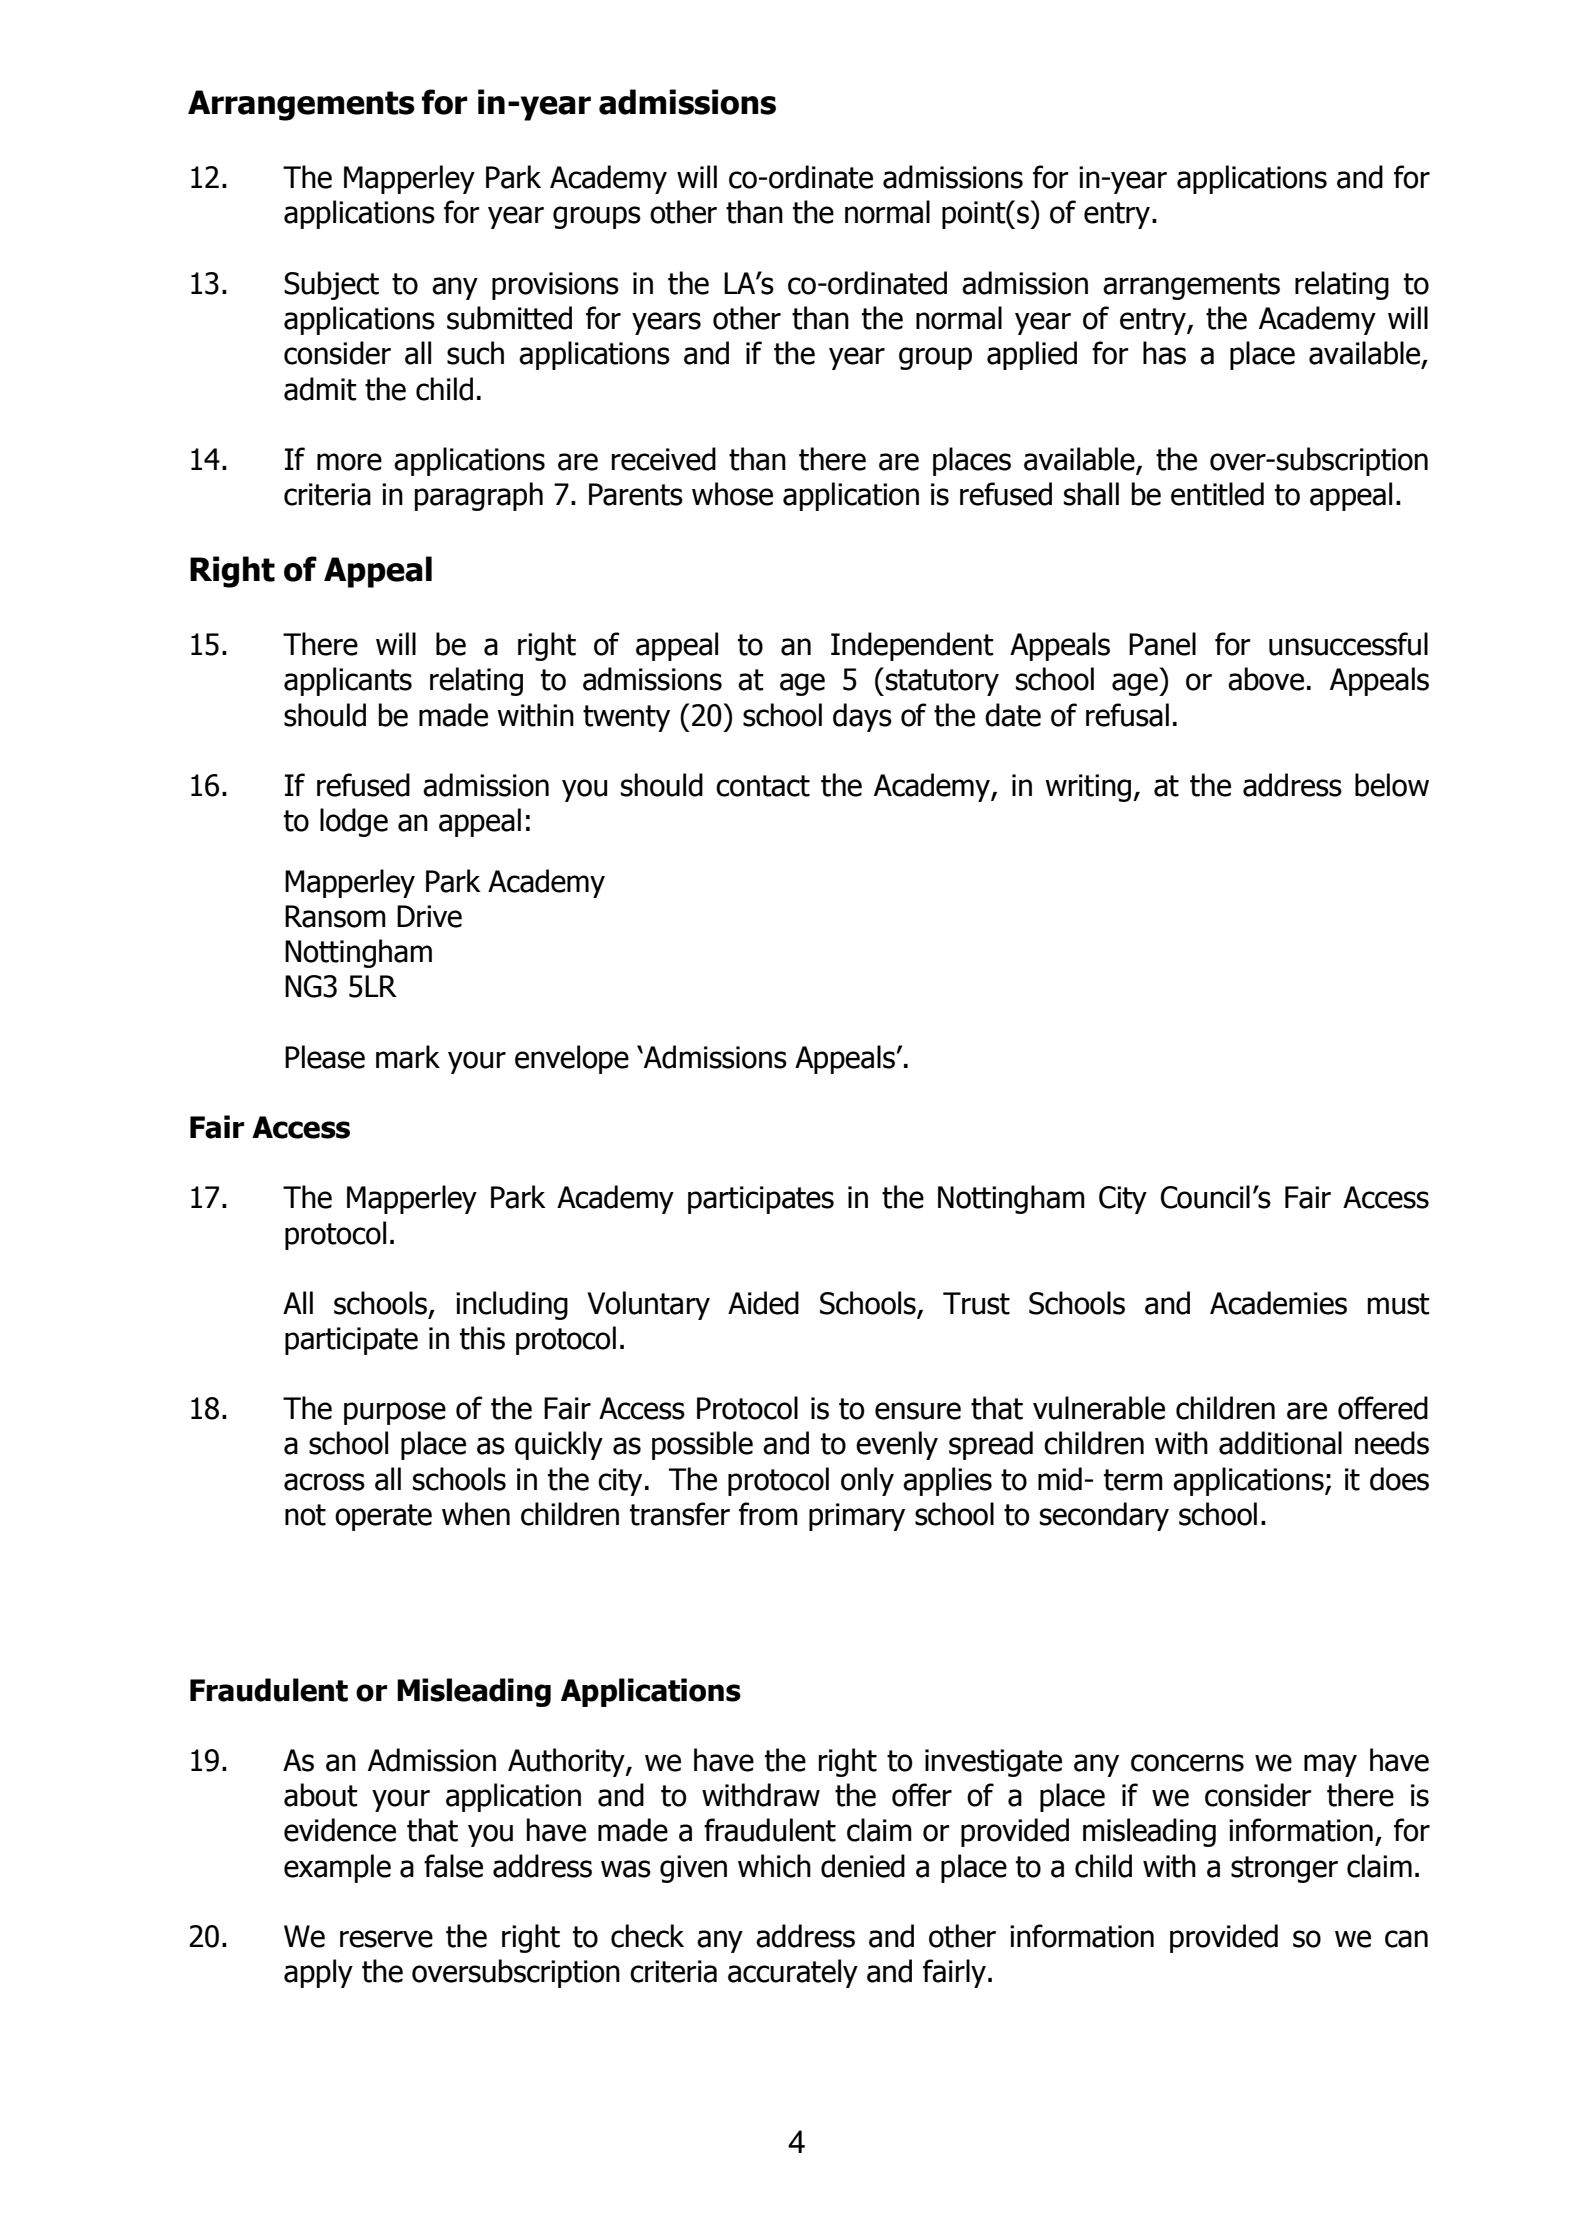 The height and width of the image is (2232, 1580). Describe the element at coordinates (476, 1514) in the image. I see `when` at that location.
